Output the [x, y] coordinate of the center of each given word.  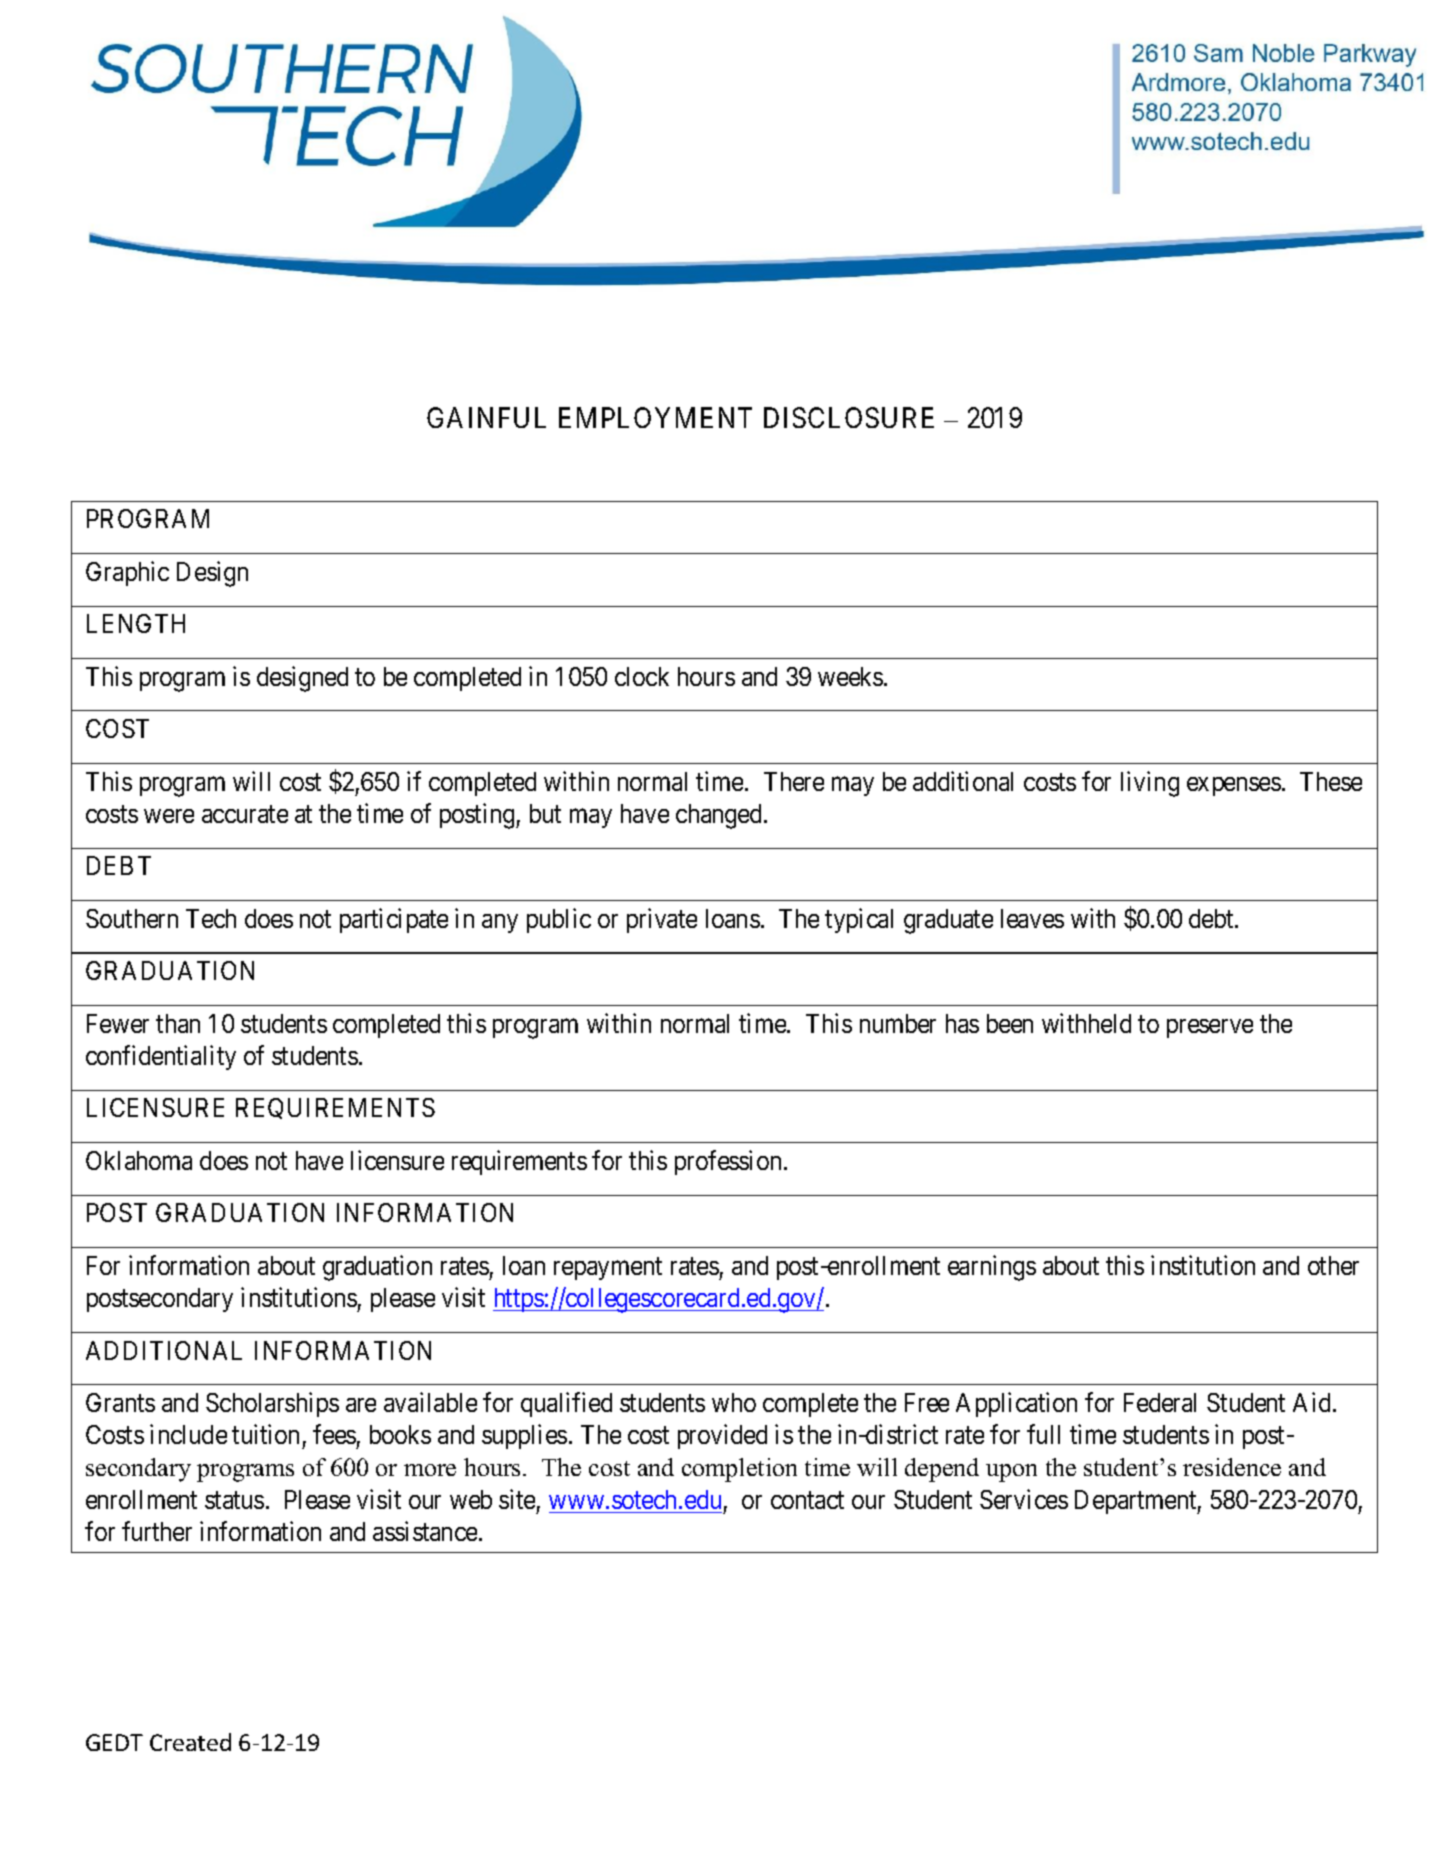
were [169, 816]
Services [1024, 1499]
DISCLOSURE [849, 417]
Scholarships [272, 1404]
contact [807, 1500]
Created [190, 1742]
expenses [1234, 786]
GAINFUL [486, 417]
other [1333, 1265]
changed [720, 816]
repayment [608, 1269]
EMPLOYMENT [655, 417]
